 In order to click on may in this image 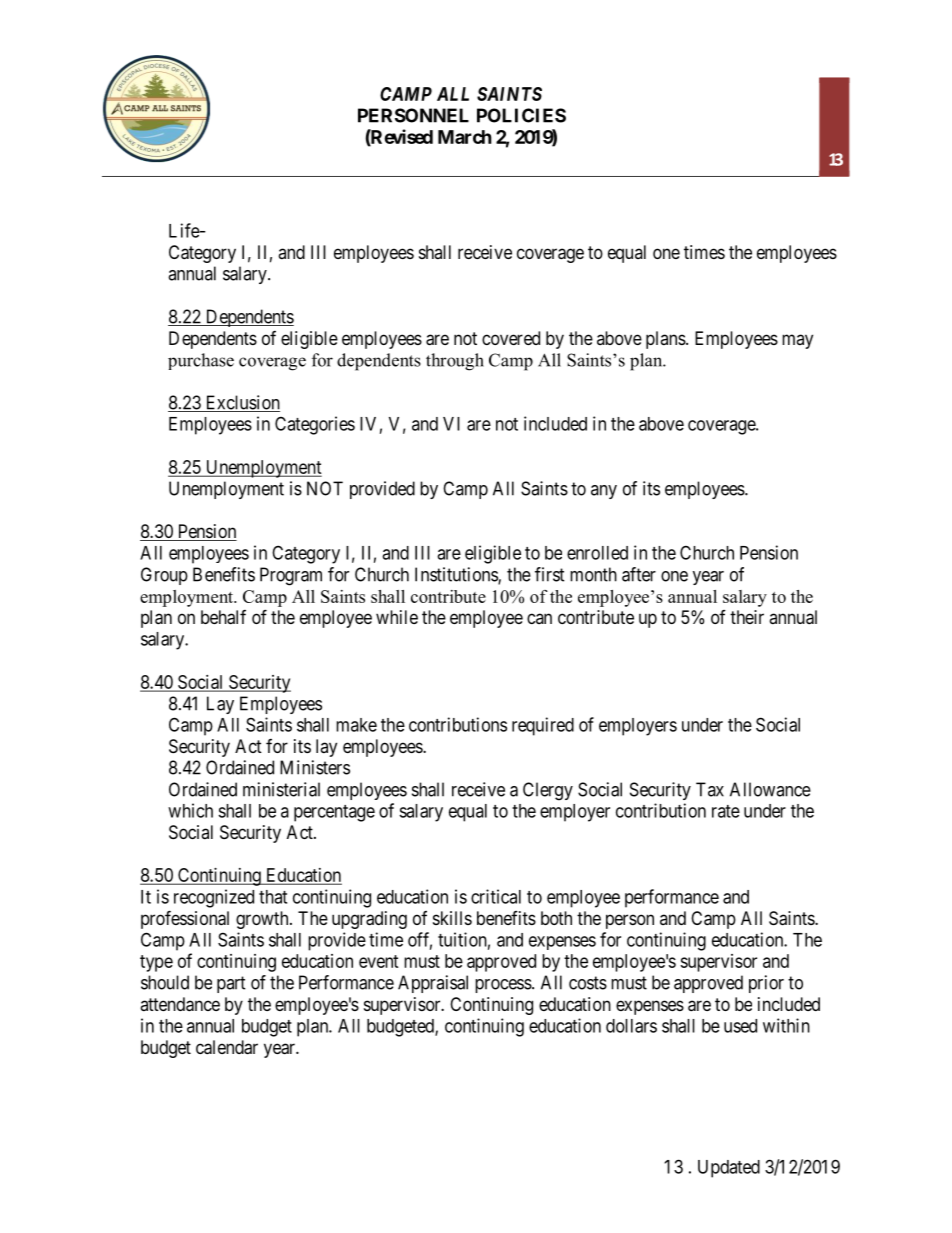, I will do `click(797, 341)`.
